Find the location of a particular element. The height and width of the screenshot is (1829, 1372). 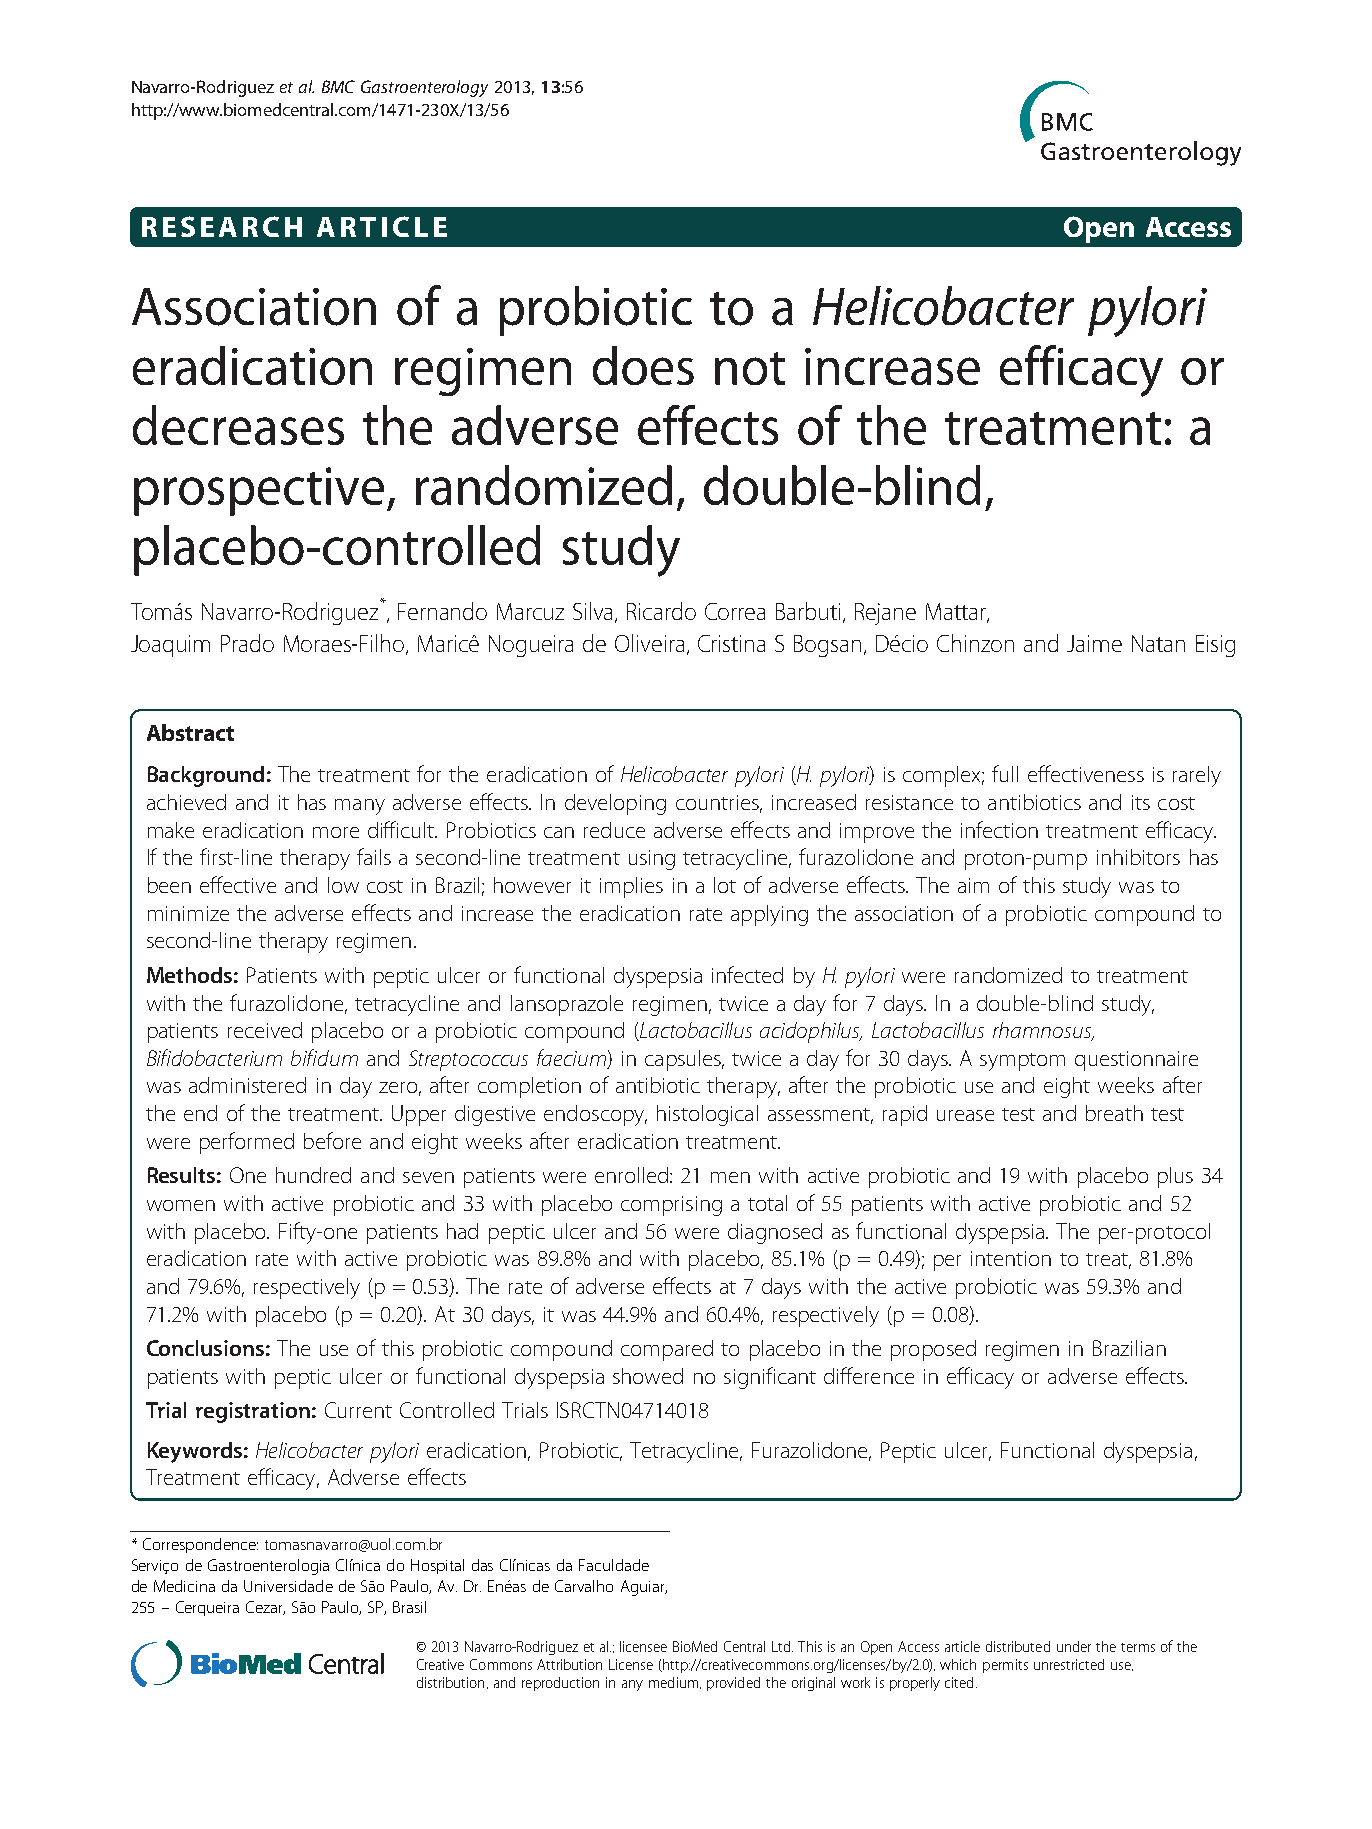

prospective is located at coordinates (259, 491).
